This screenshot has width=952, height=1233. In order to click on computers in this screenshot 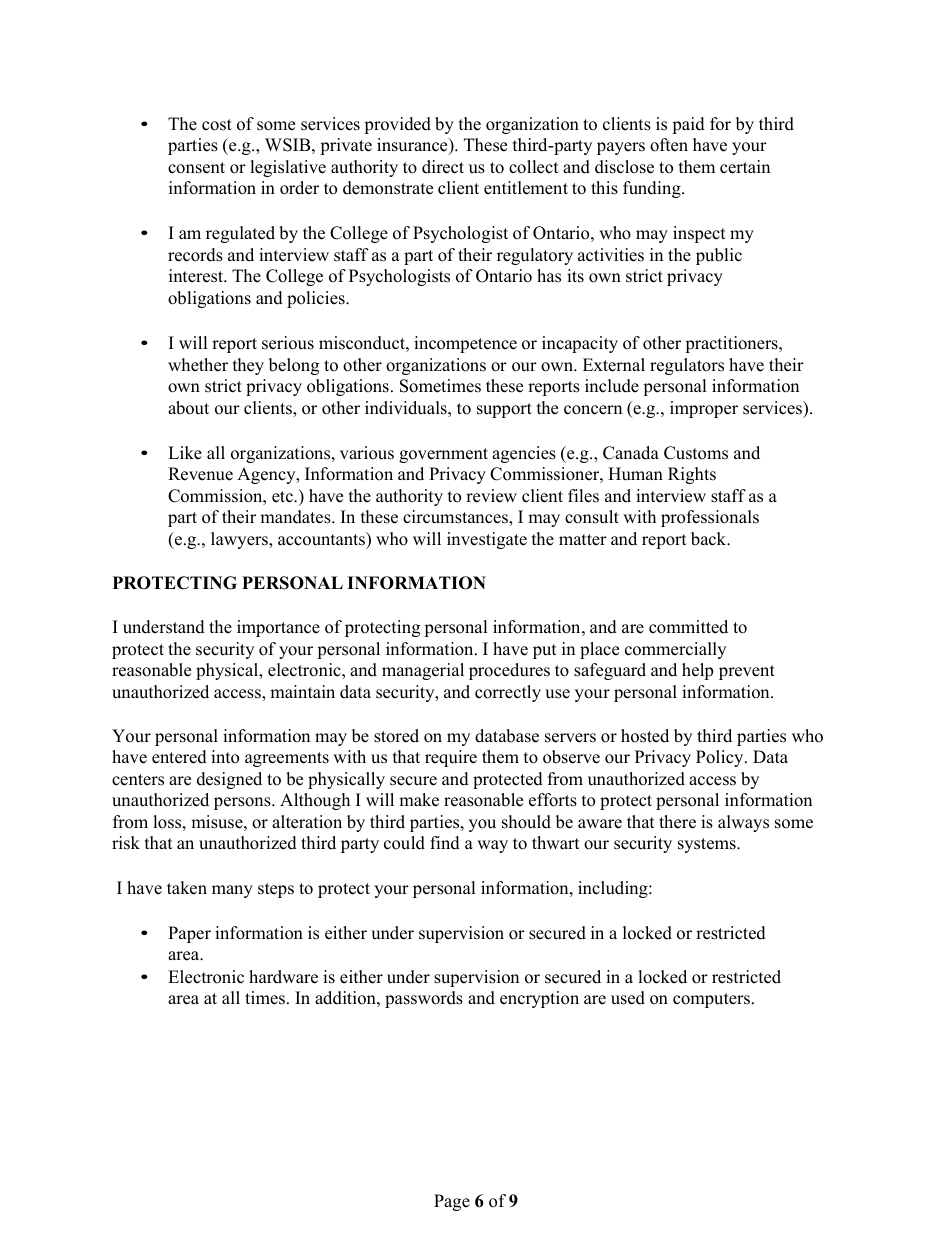, I will do `click(713, 1000)`.
